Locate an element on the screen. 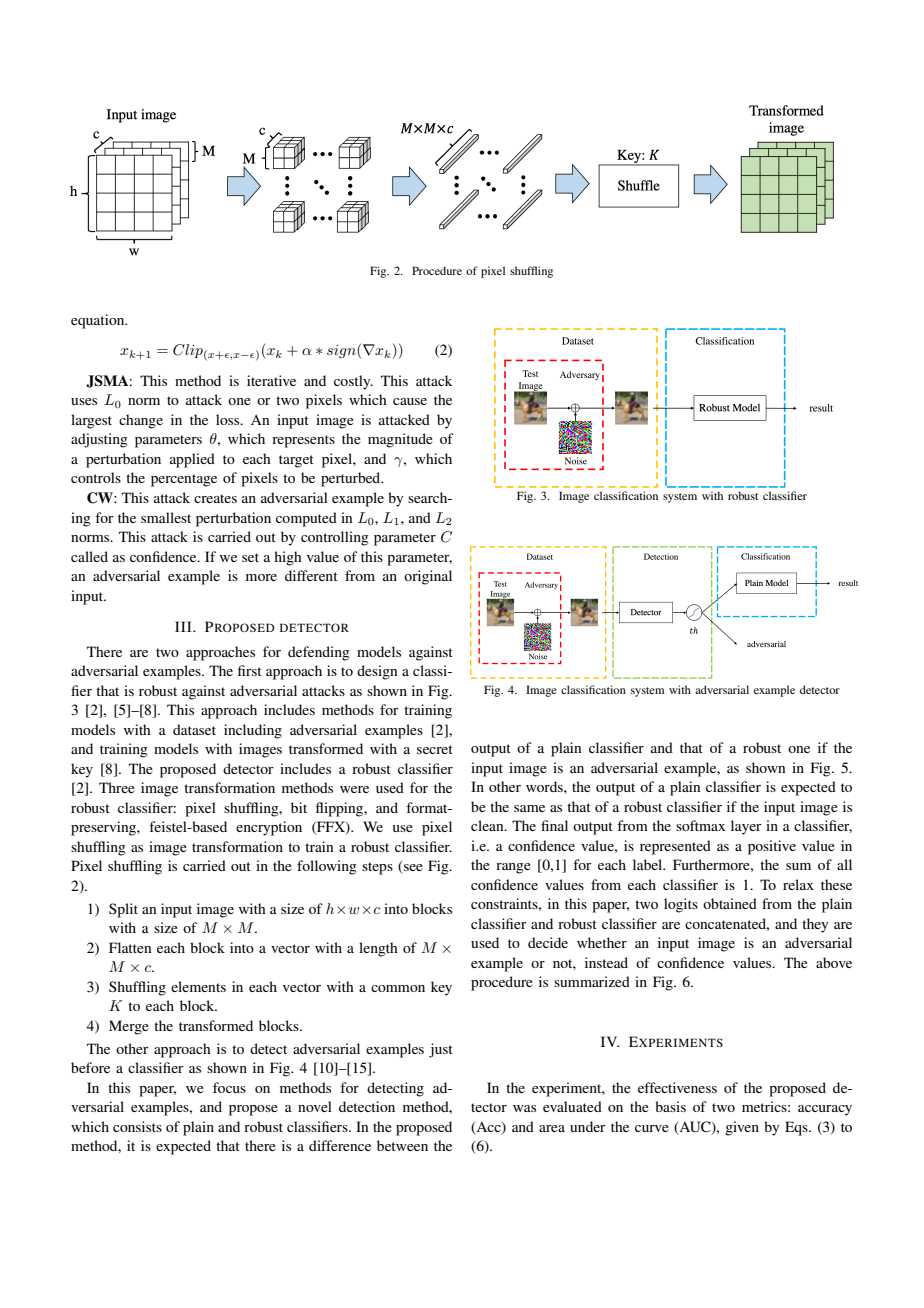 This screenshot has width=924, height=1308. equation is located at coordinates (99, 321).
